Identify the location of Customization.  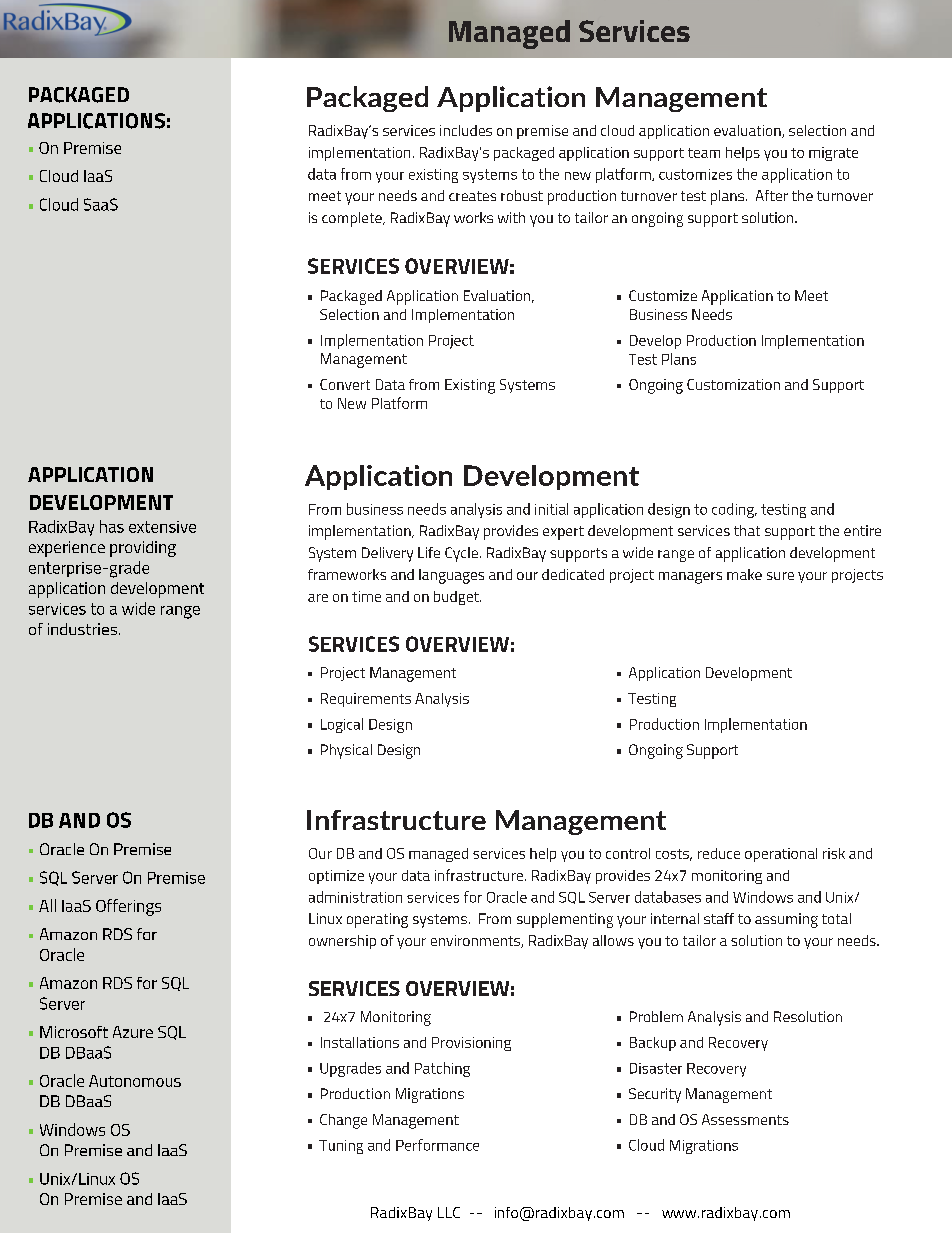
(733, 384).
